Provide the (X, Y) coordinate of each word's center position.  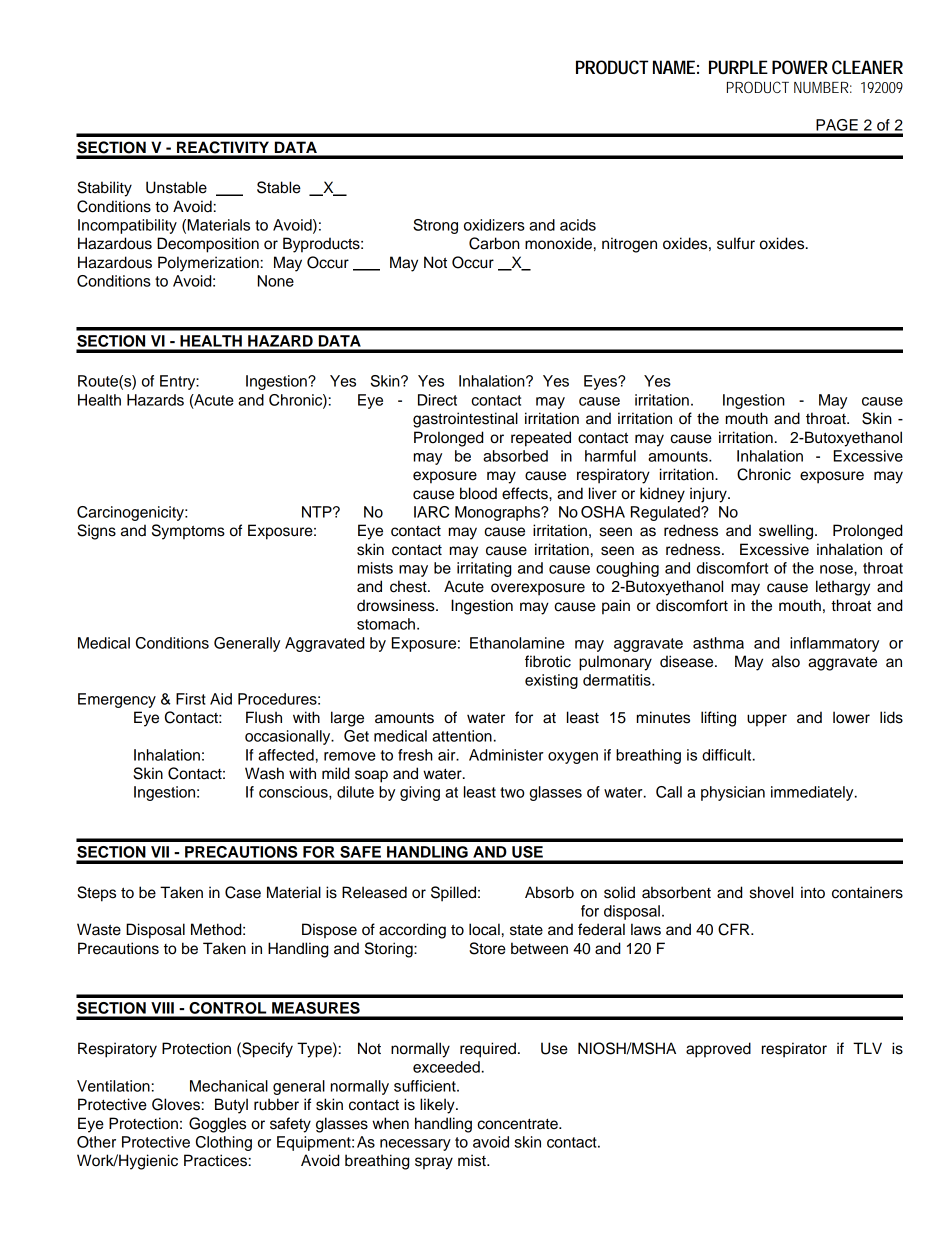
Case (243, 892)
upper (767, 720)
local (484, 929)
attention (462, 736)
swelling (787, 532)
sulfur (736, 243)
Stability (104, 189)
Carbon (494, 243)
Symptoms (188, 532)
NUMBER (823, 87)
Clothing (224, 1143)
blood (478, 493)
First (191, 699)
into (813, 892)
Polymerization (208, 264)
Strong (435, 226)
